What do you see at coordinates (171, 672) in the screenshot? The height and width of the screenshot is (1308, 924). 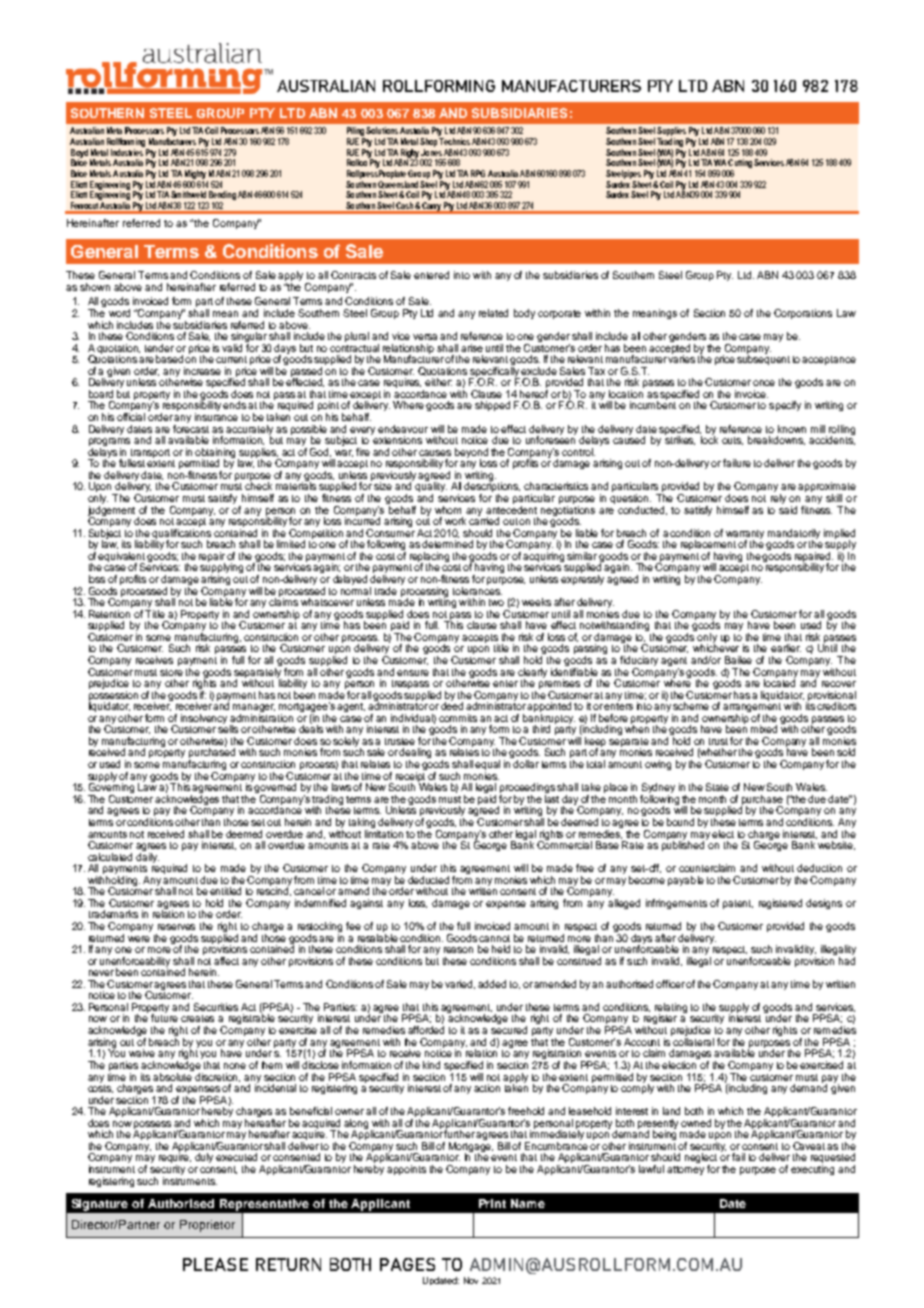 I see `store` at bounding box center [171, 672].
